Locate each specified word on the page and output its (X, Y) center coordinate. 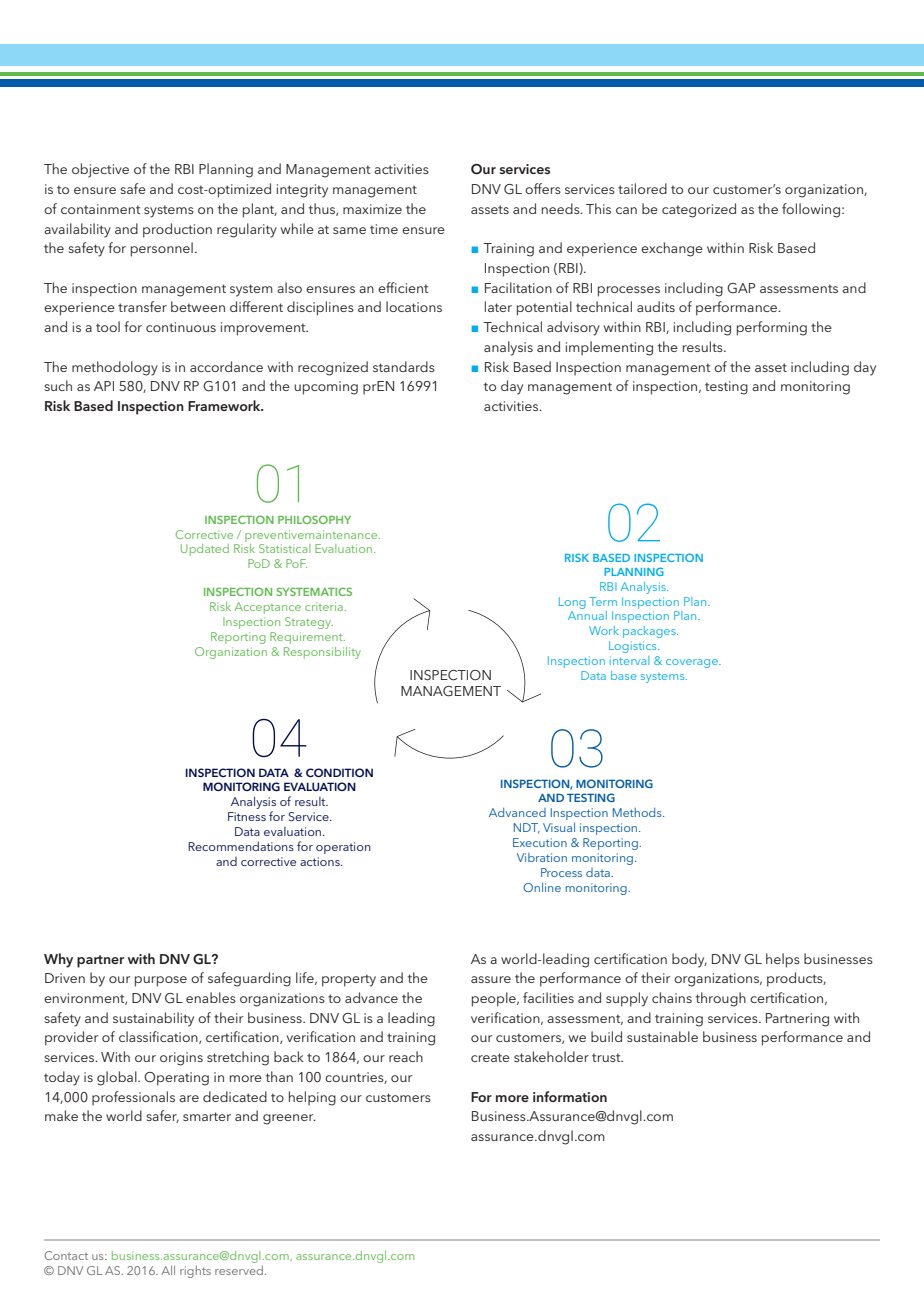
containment (101, 209)
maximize (372, 209)
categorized (699, 210)
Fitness (247, 816)
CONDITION (339, 772)
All (168, 1270)
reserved (239, 1270)
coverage (693, 663)
